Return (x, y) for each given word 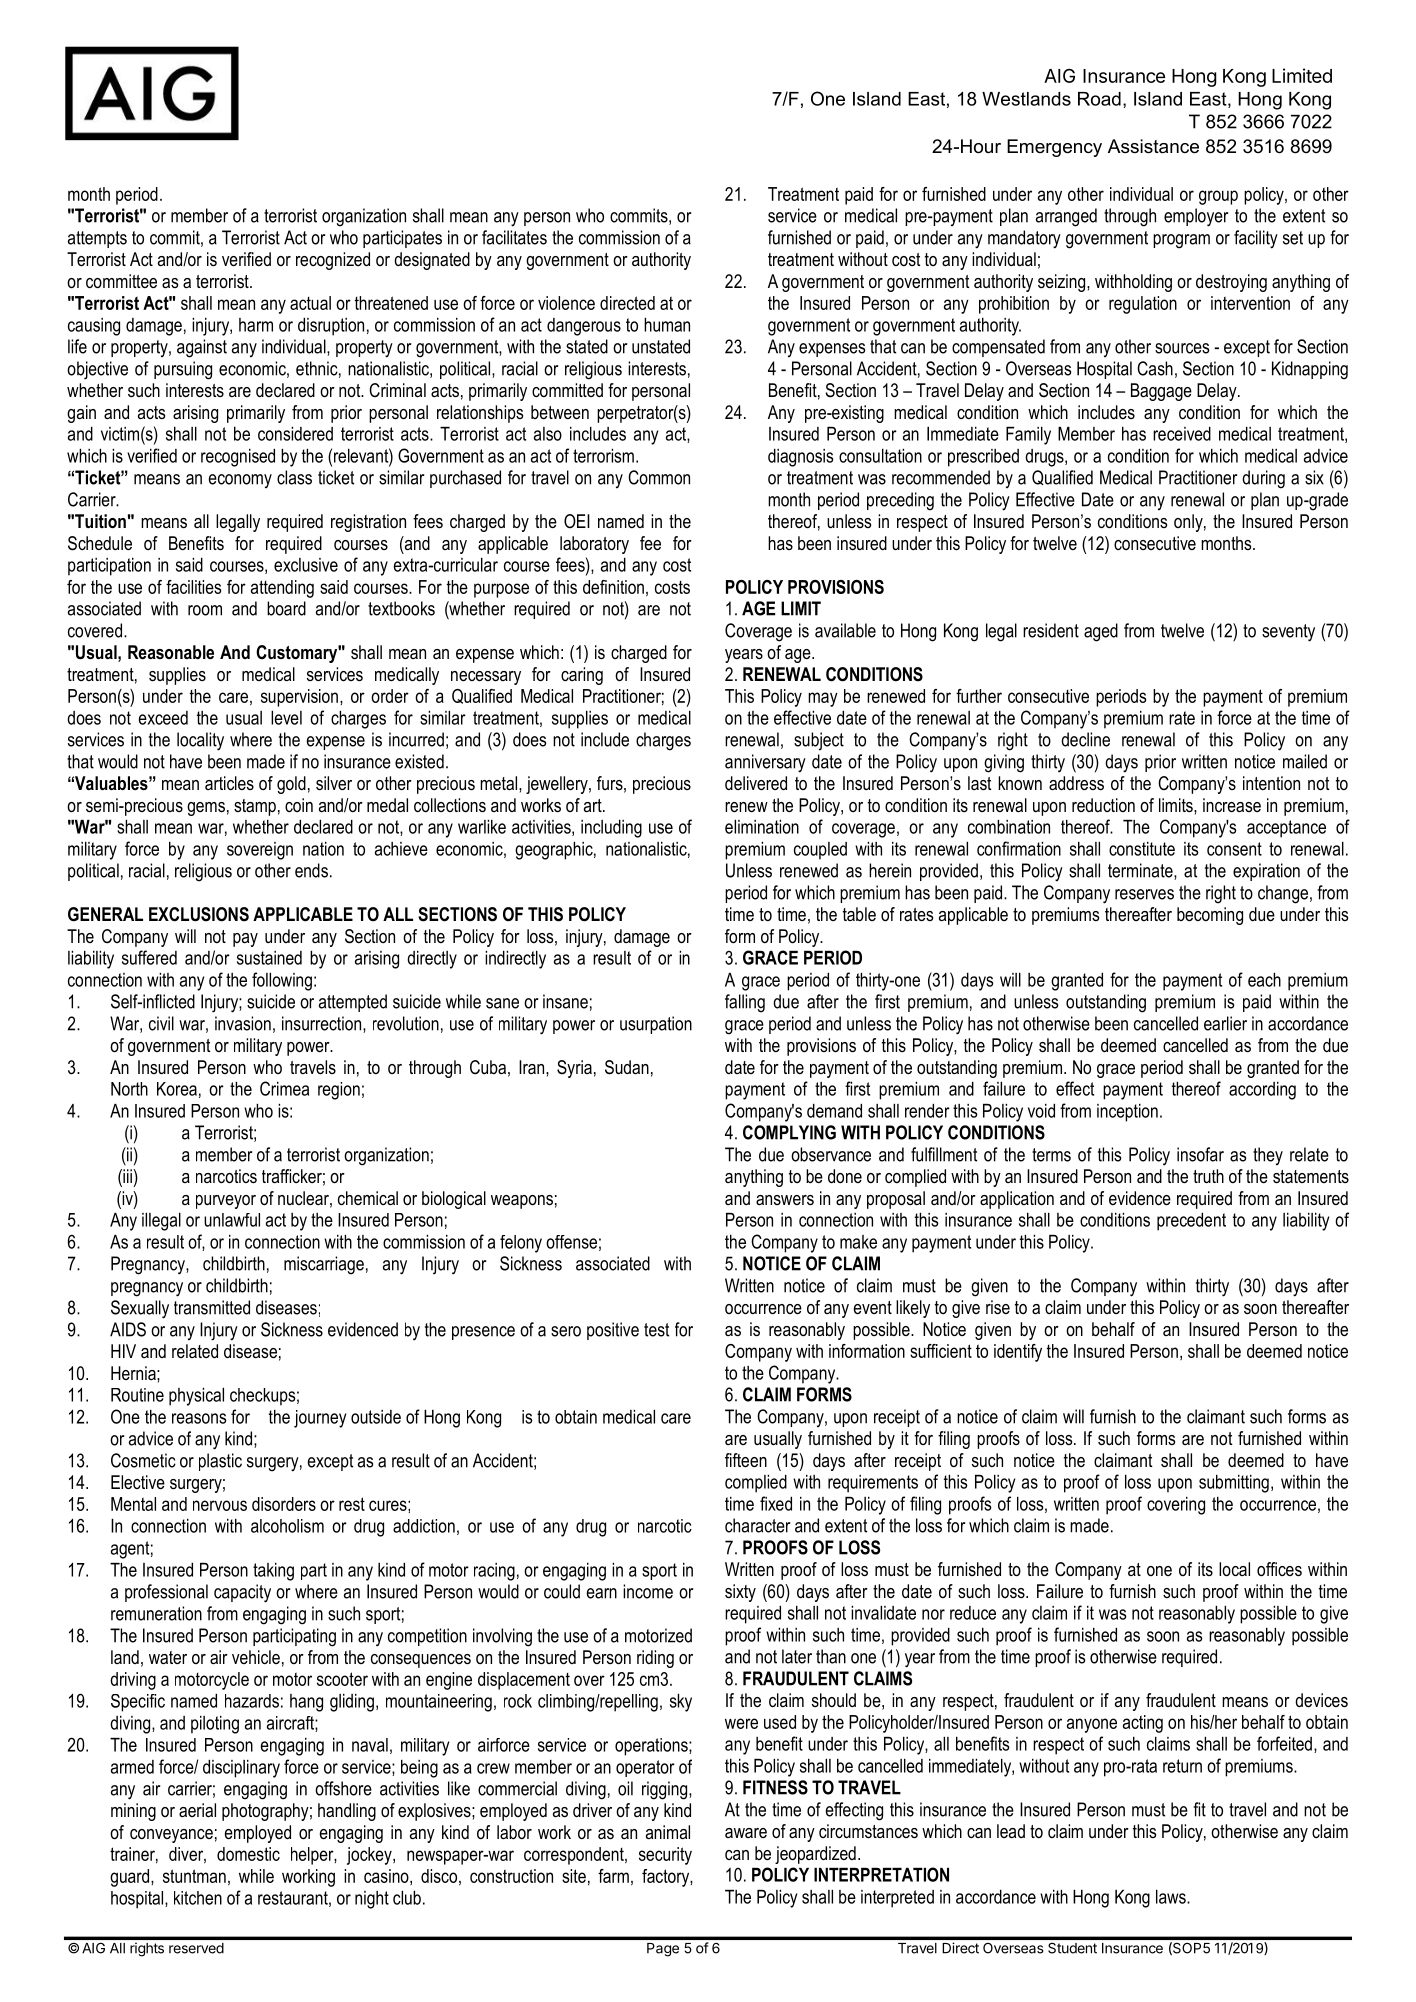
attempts (97, 239)
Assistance (1153, 146)
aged (1101, 632)
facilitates (514, 237)
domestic (248, 1854)
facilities (194, 587)
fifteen (746, 1460)
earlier (1225, 1023)
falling (745, 1003)
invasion (243, 1023)
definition (613, 587)
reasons (199, 1418)
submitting (1234, 1484)
